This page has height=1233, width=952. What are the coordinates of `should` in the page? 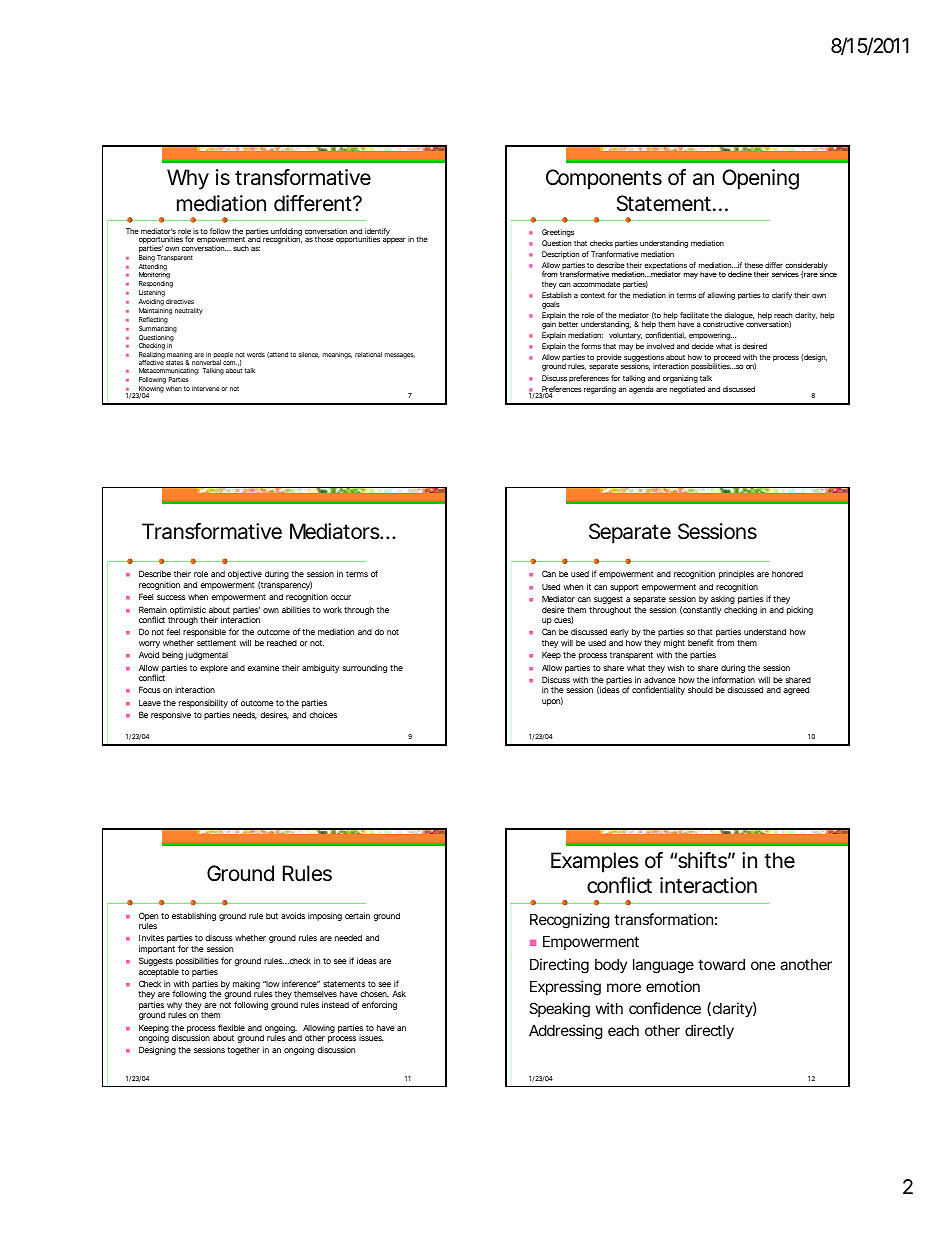 It's located at (700, 690).
